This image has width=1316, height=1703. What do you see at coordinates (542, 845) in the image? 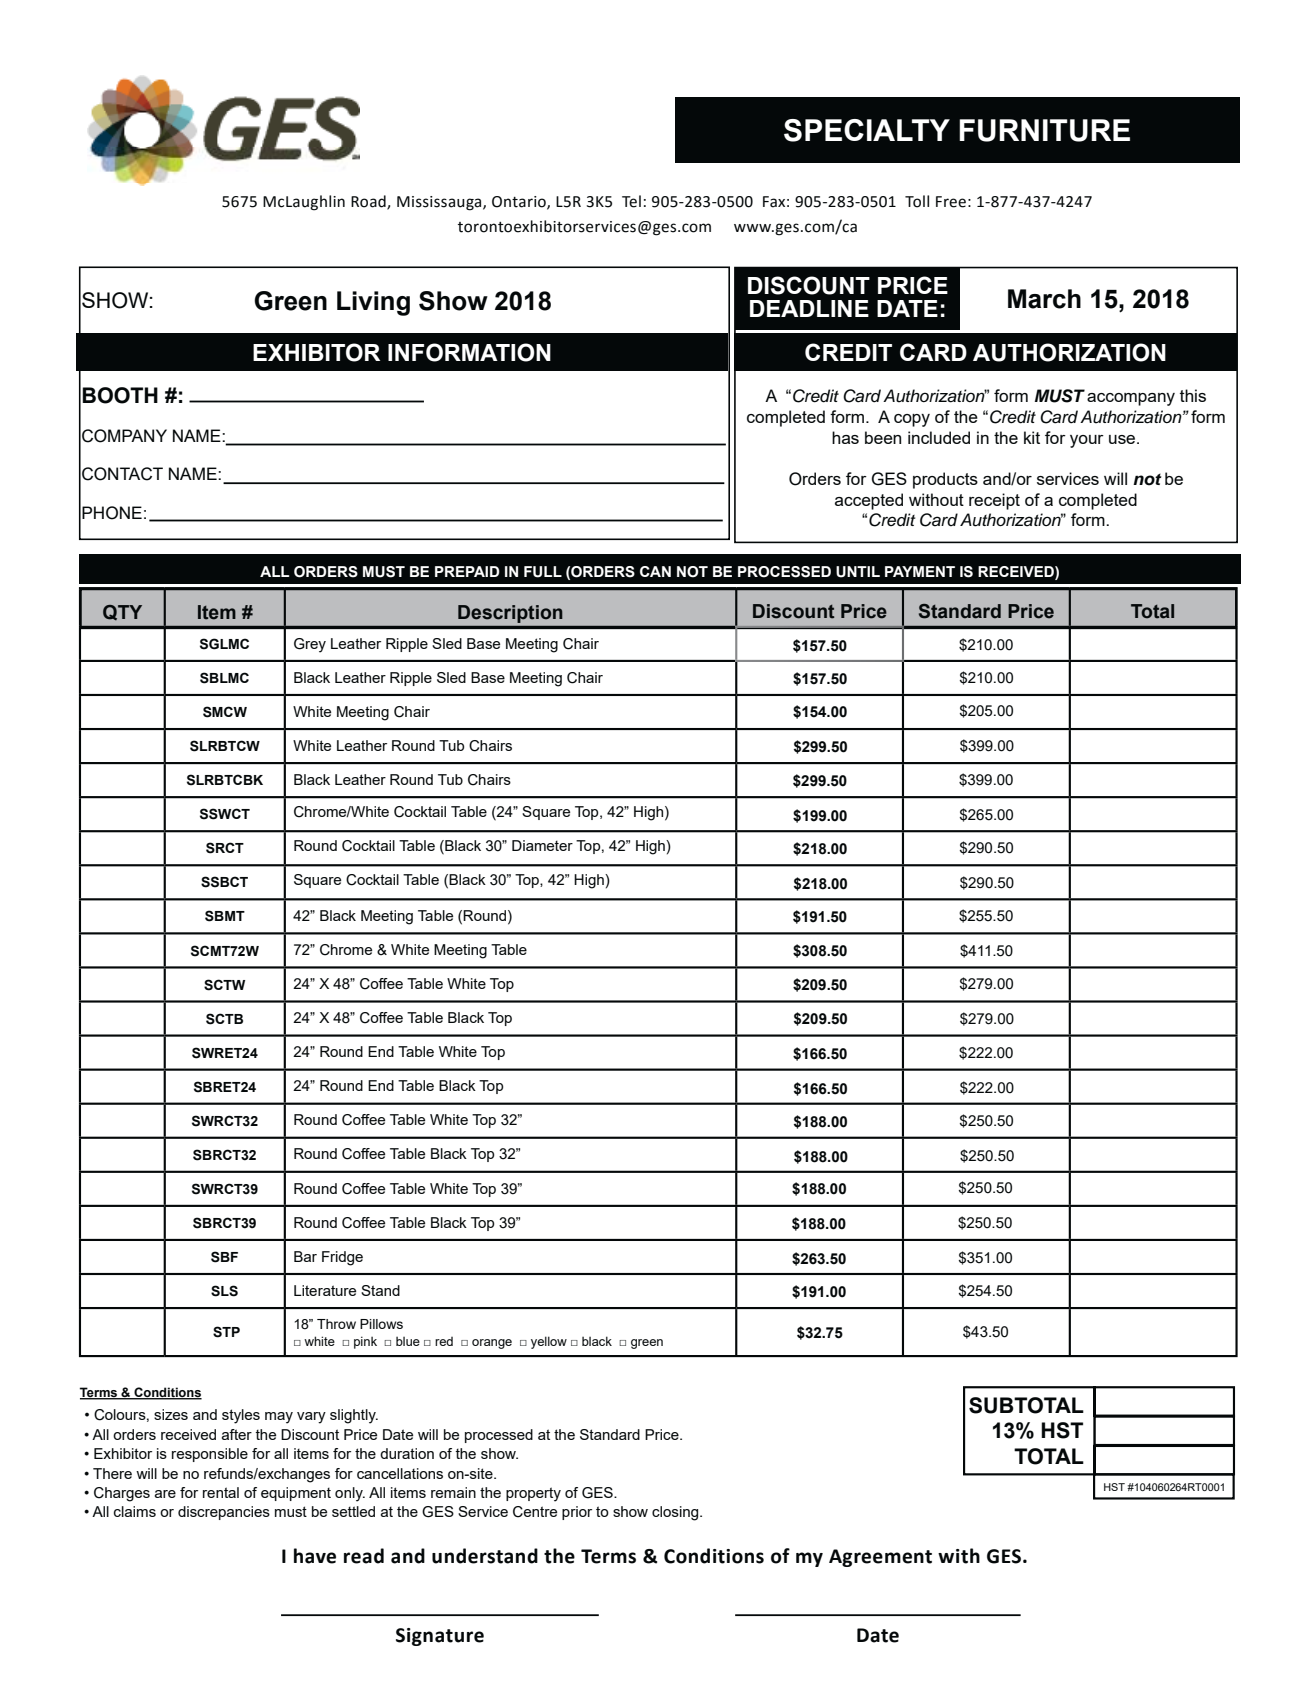
I see `Diameter` at bounding box center [542, 845].
